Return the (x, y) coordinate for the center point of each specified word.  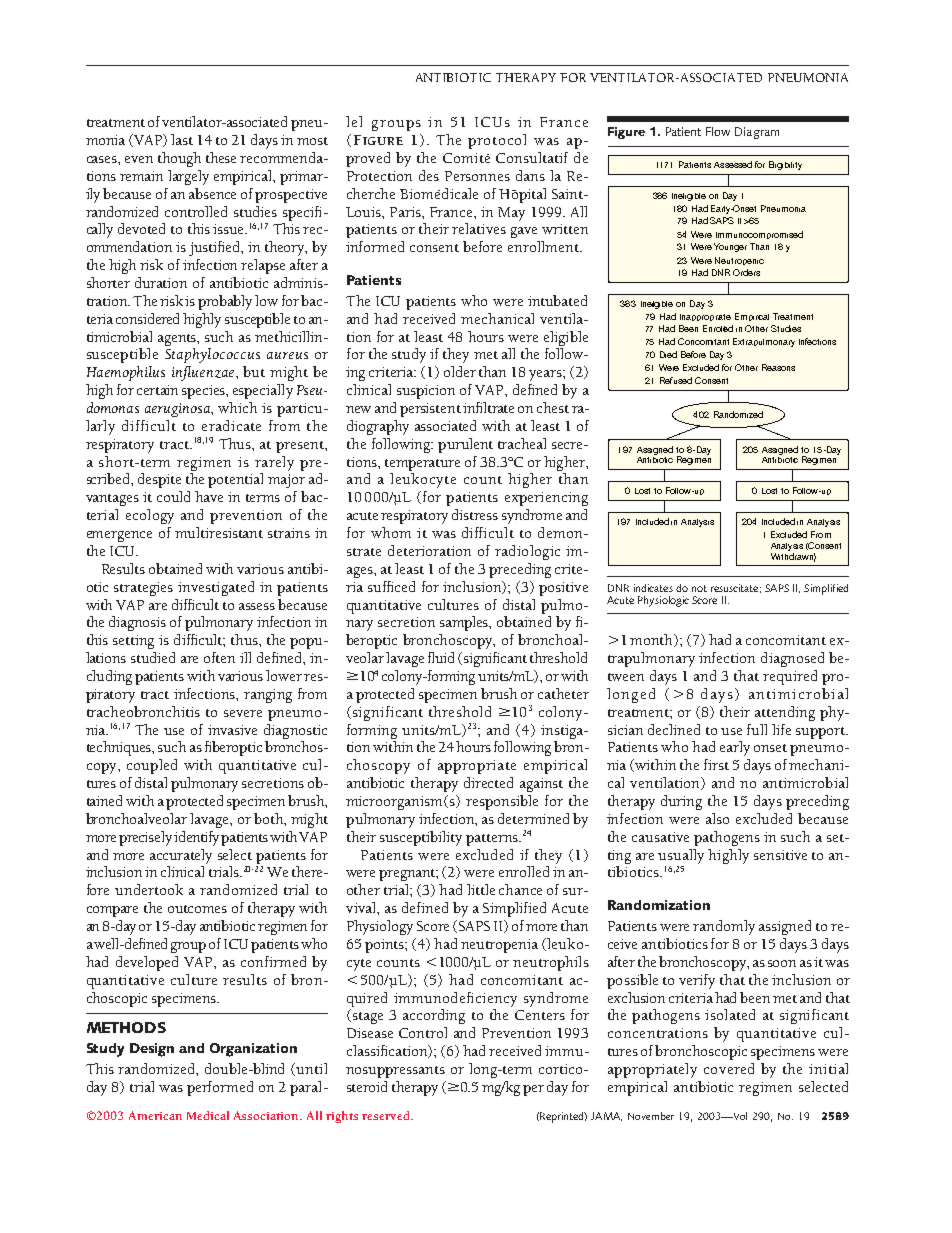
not (699, 588)
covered (729, 1068)
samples (465, 623)
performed (220, 1088)
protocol (497, 141)
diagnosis (137, 623)
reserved (387, 1115)
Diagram (757, 133)
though (179, 159)
